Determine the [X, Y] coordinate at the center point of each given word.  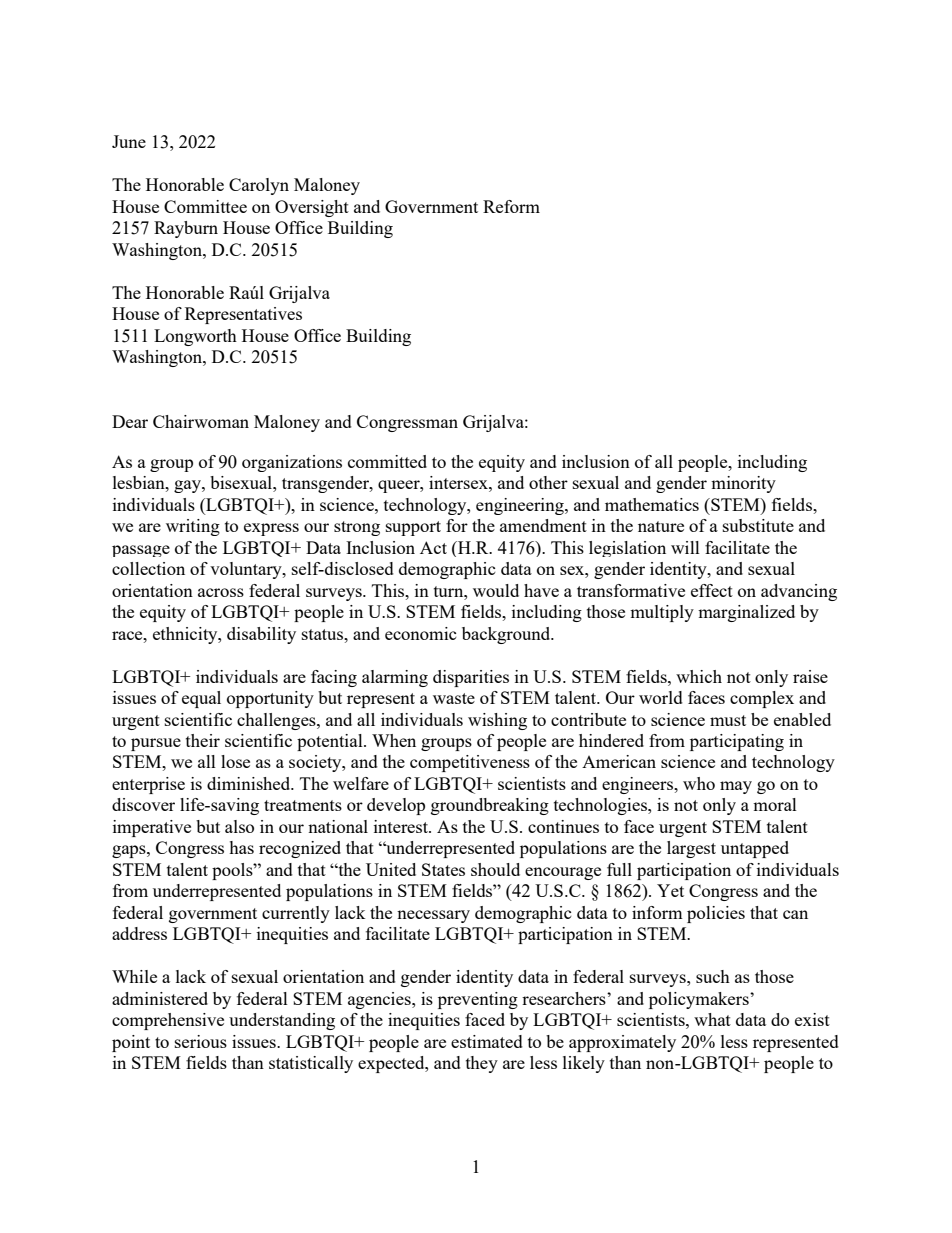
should [495, 869]
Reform [511, 206]
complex [762, 699]
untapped [755, 849]
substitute [758, 525]
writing [193, 527]
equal [201, 699]
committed [387, 461]
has [241, 847]
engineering [521, 506]
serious [201, 1041]
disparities [471, 678]
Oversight [312, 208]
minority [743, 484]
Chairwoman [201, 421]
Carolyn [259, 186]
